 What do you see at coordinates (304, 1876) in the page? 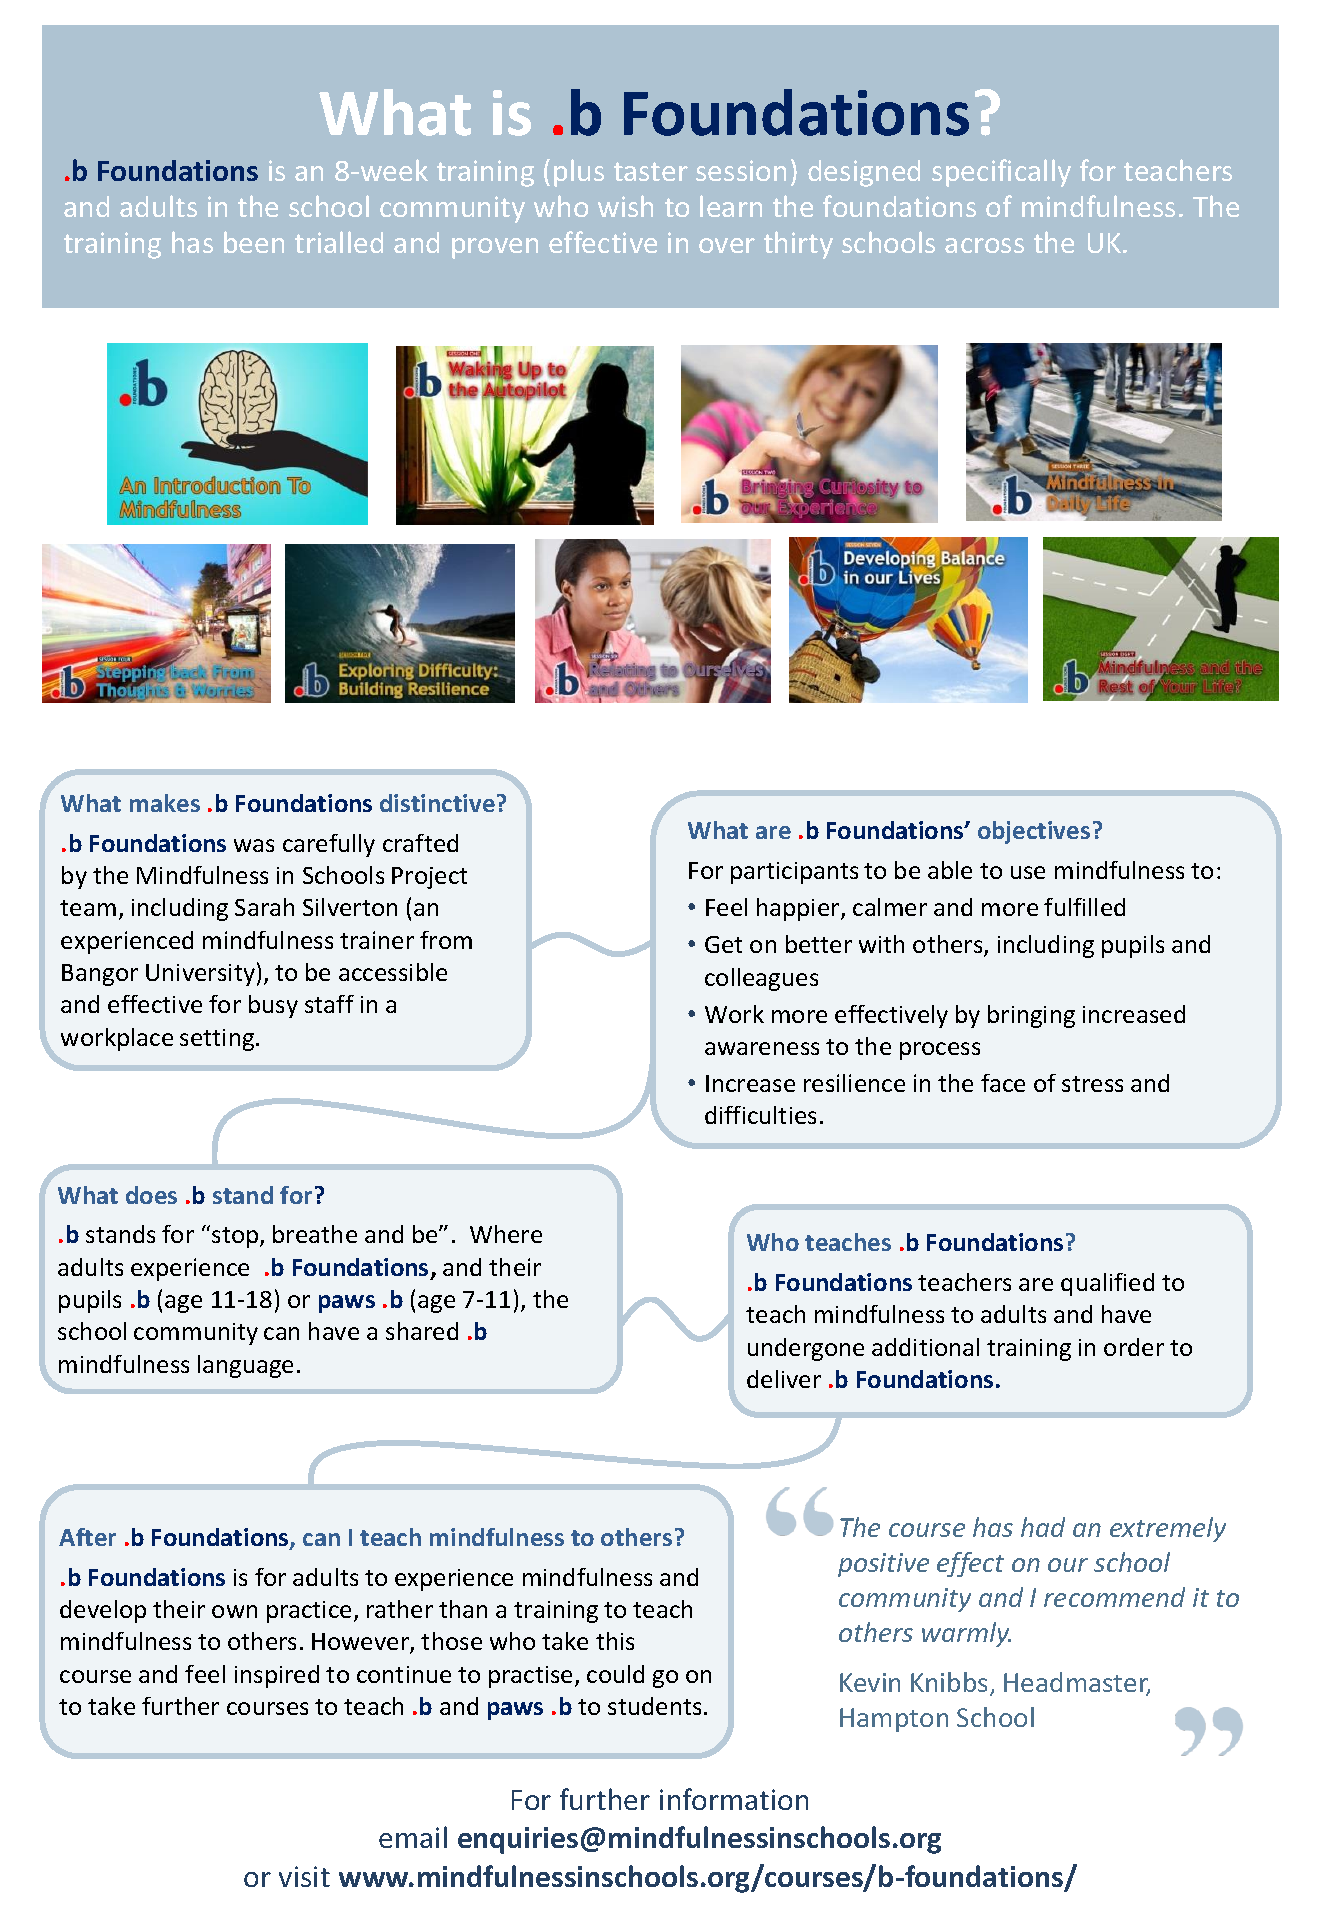
I see `visit` at bounding box center [304, 1876].
